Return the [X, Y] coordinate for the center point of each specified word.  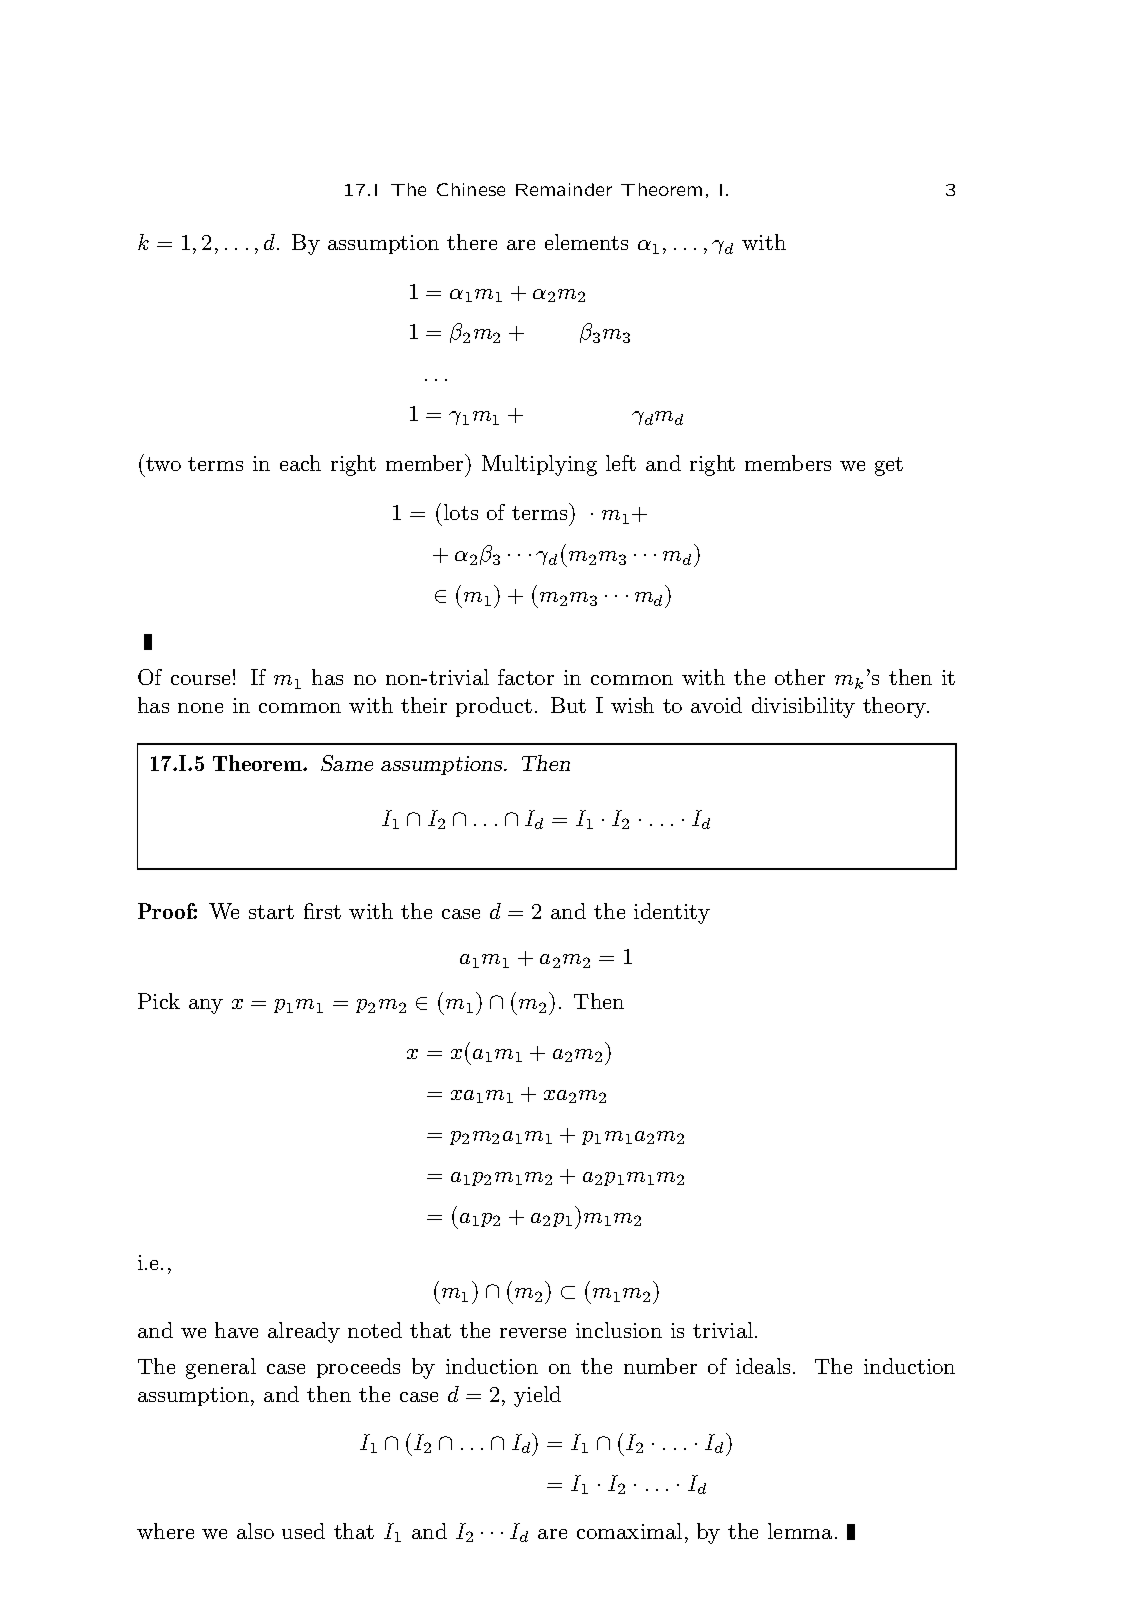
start [271, 912]
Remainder [564, 189]
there [472, 242]
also [255, 1531]
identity [672, 913]
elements [586, 242]
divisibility [803, 707]
